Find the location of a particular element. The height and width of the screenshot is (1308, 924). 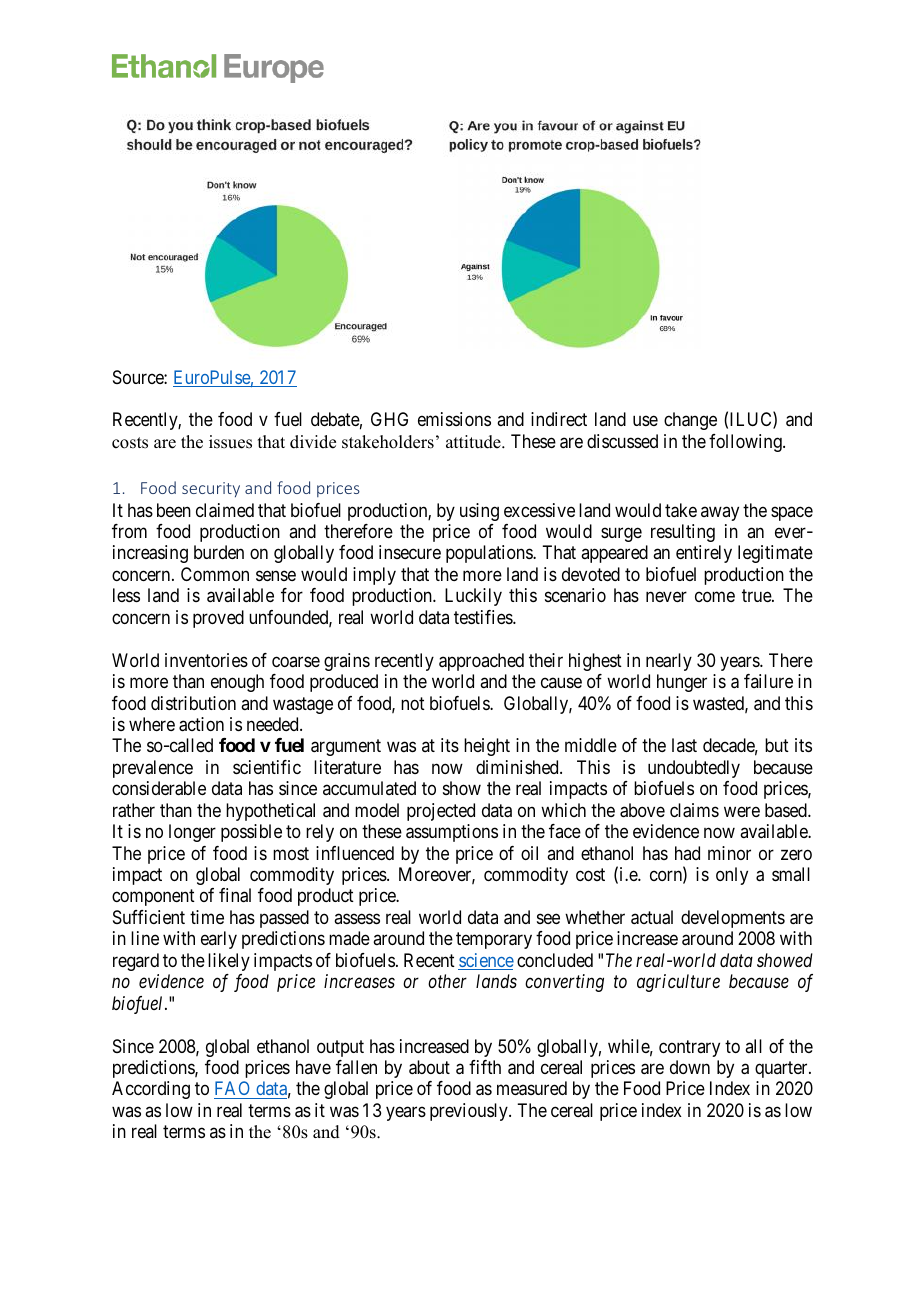

temporary is located at coordinates (494, 941).
